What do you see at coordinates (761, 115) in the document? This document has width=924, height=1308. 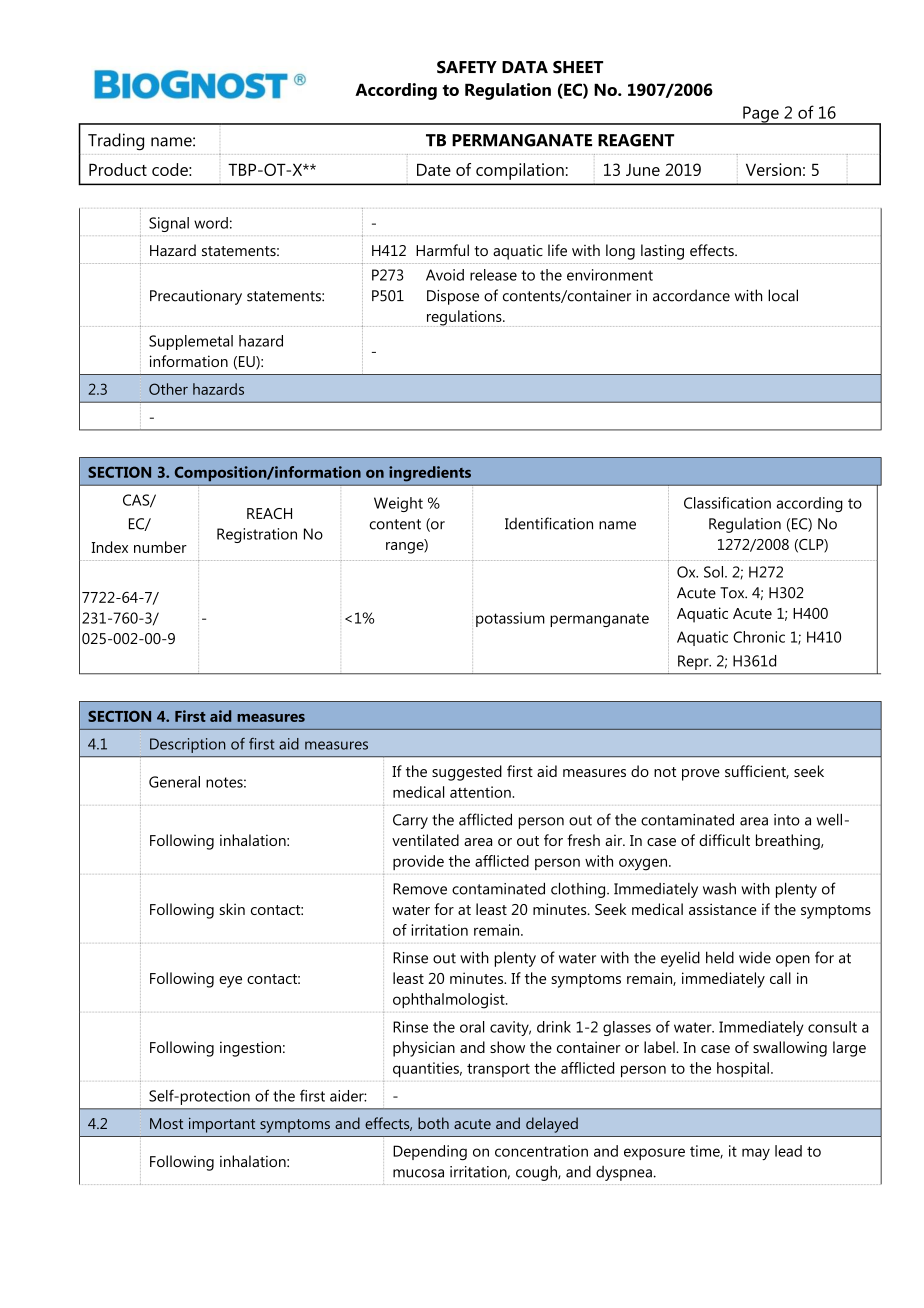 I see `Page` at bounding box center [761, 115].
